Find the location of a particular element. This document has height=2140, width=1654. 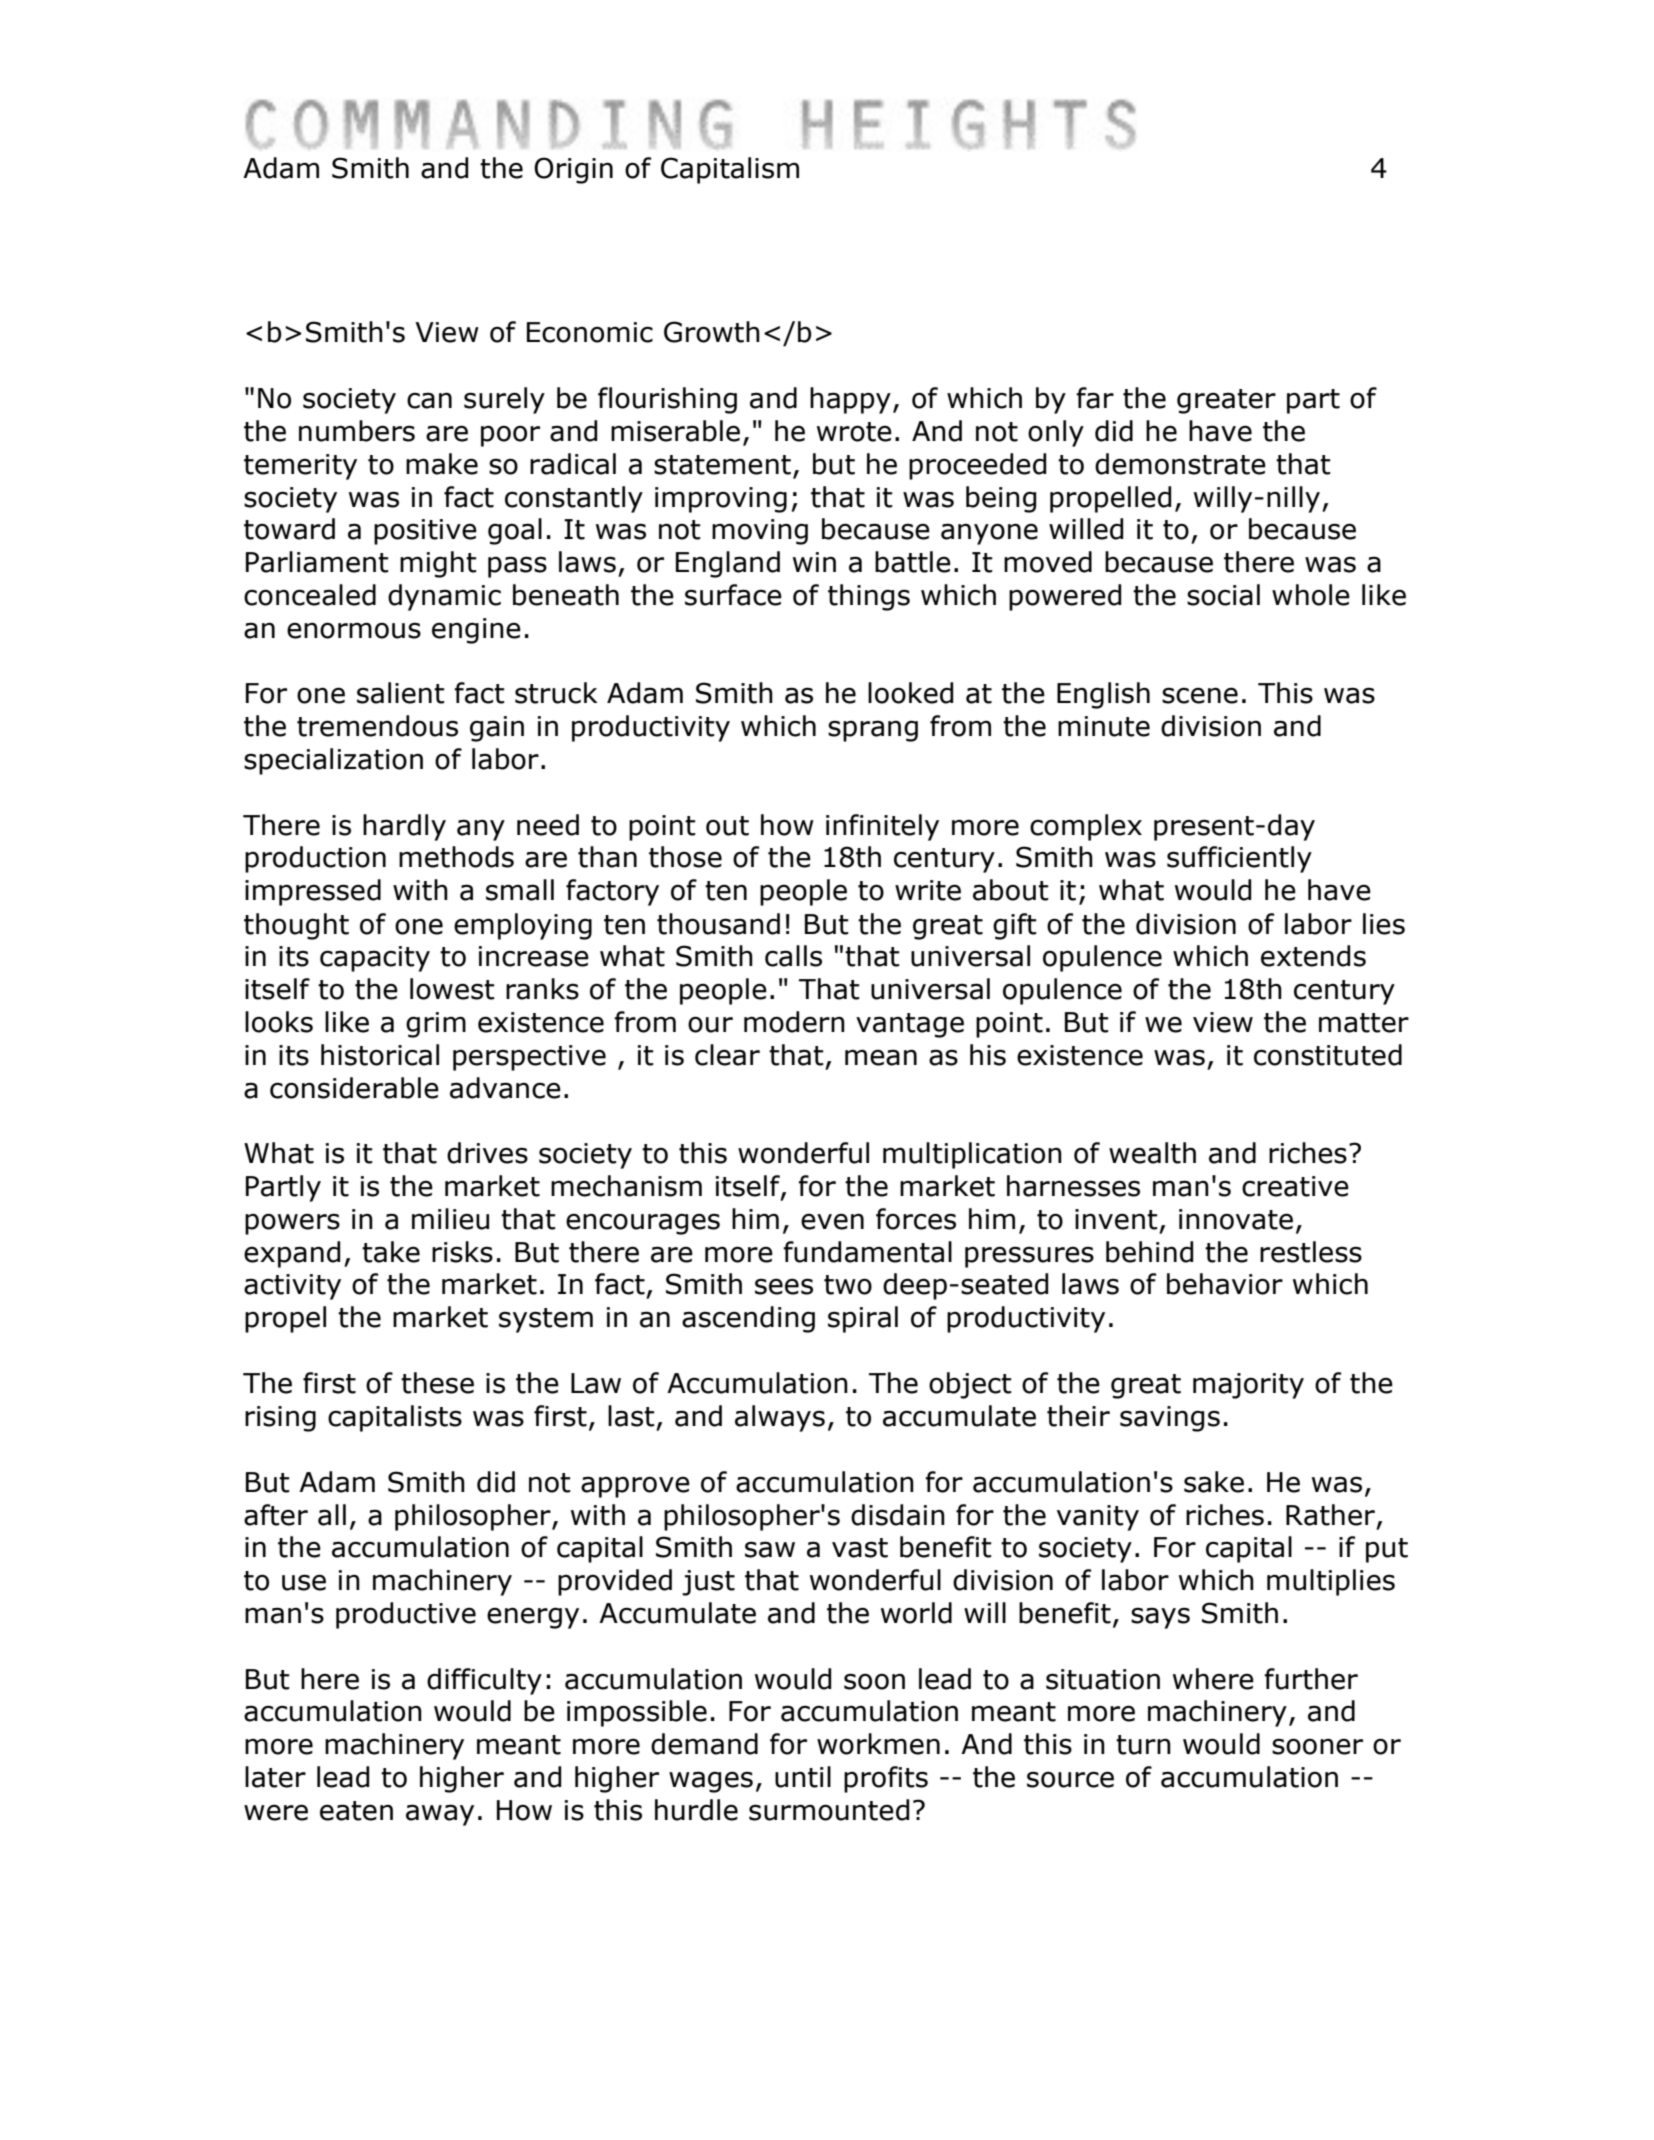

extends is located at coordinates (1313, 956).
